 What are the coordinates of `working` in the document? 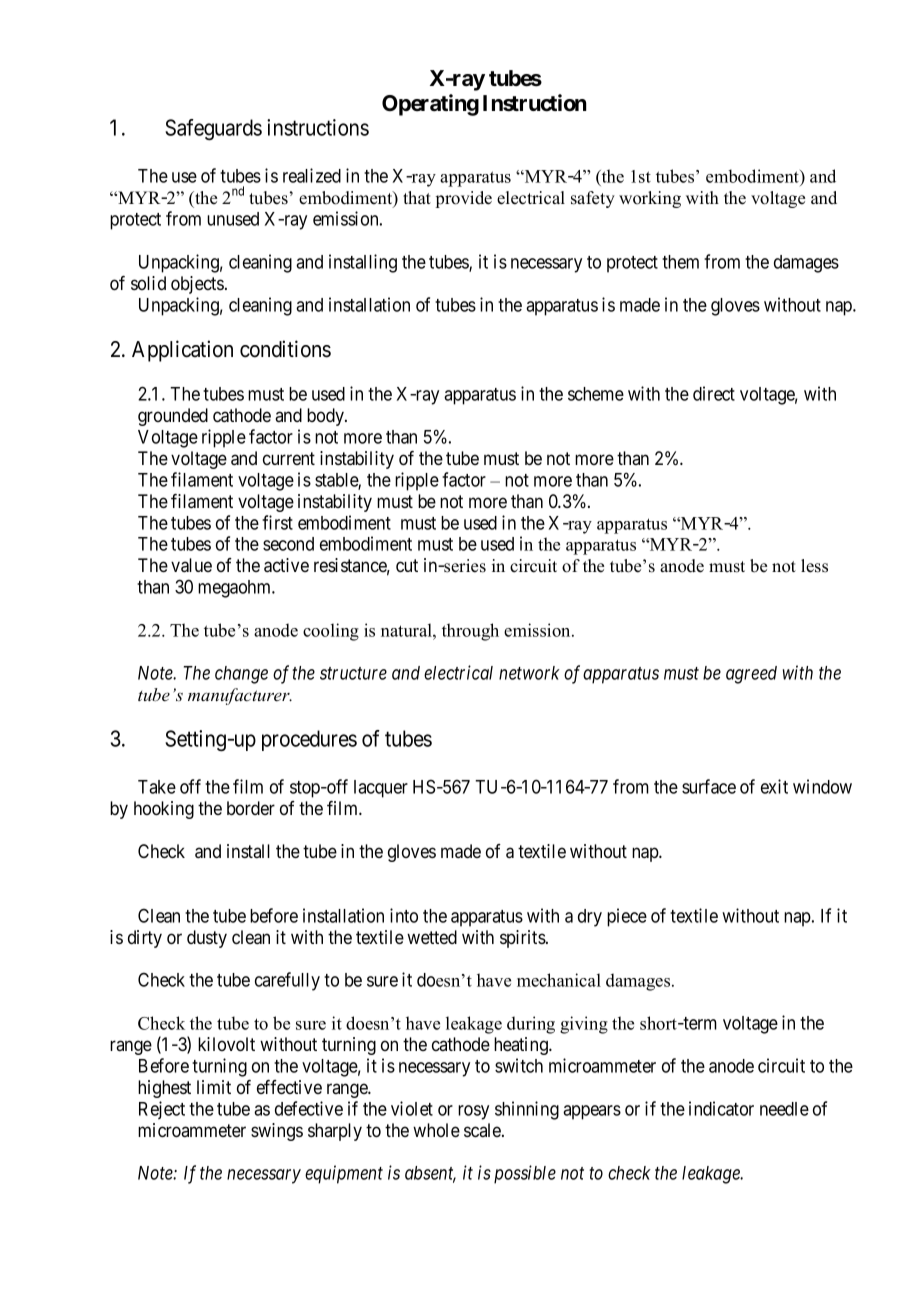 It's located at (650, 199).
